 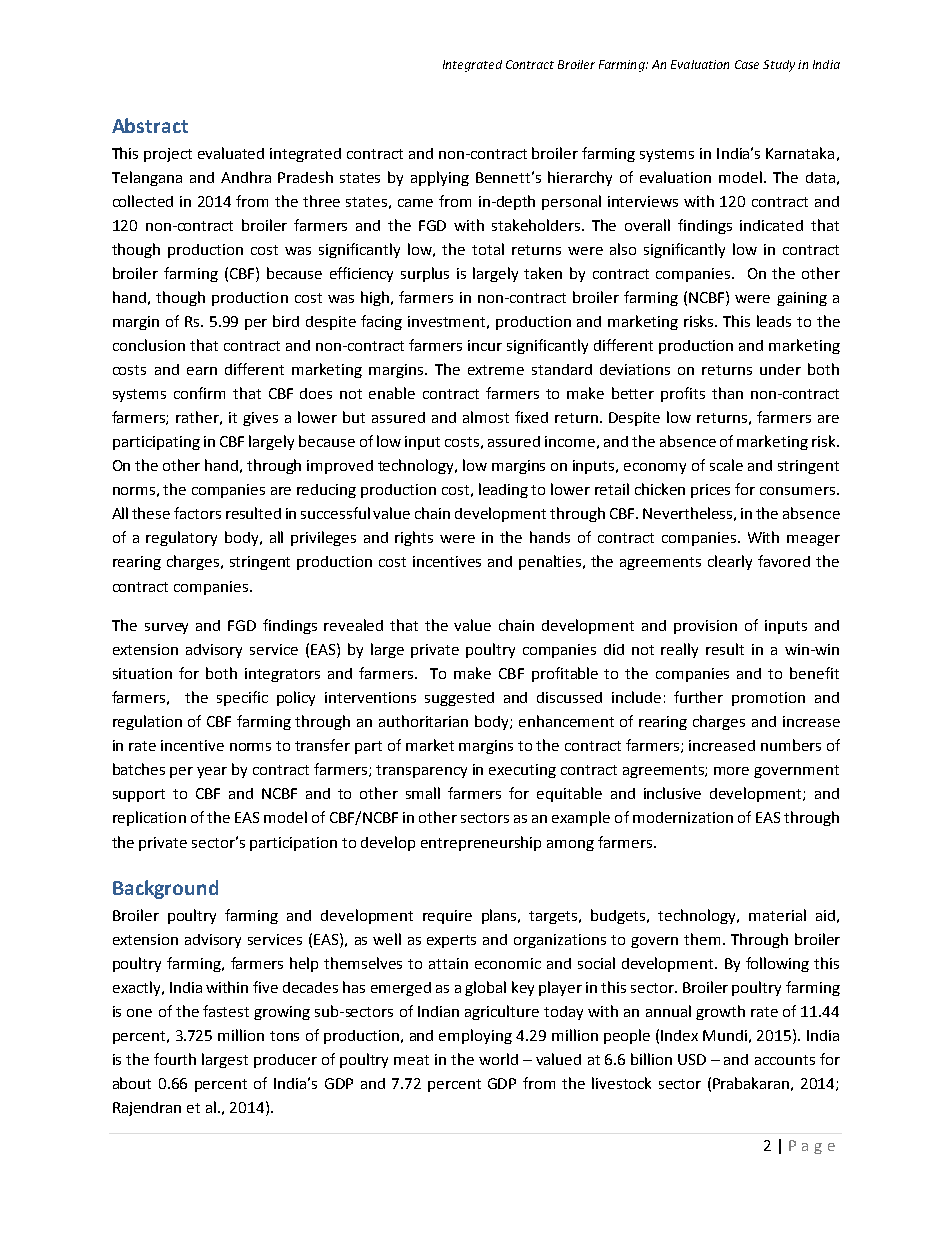 I want to click on penalties, so click(x=551, y=562).
